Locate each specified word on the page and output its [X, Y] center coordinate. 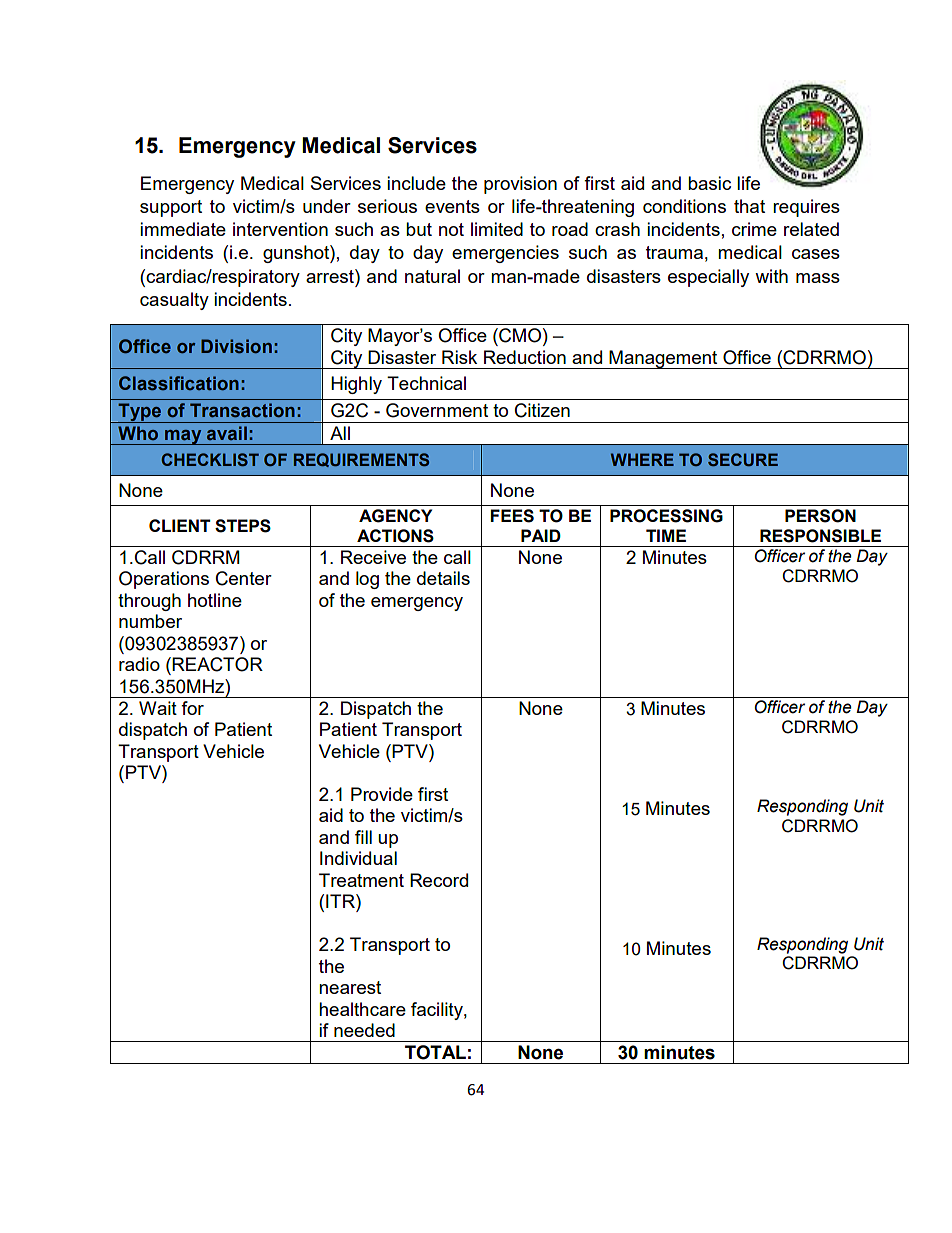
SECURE [743, 459]
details [443, 578]
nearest [350, 987]
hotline [215, 600]
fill [363, 837]
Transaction [242, 410]
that [749, 206]
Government [437, 410]
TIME [666, 535]
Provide [382, 794]
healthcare [362, 1009]
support [171, 208]
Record [439, 880]
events [452, 206]
